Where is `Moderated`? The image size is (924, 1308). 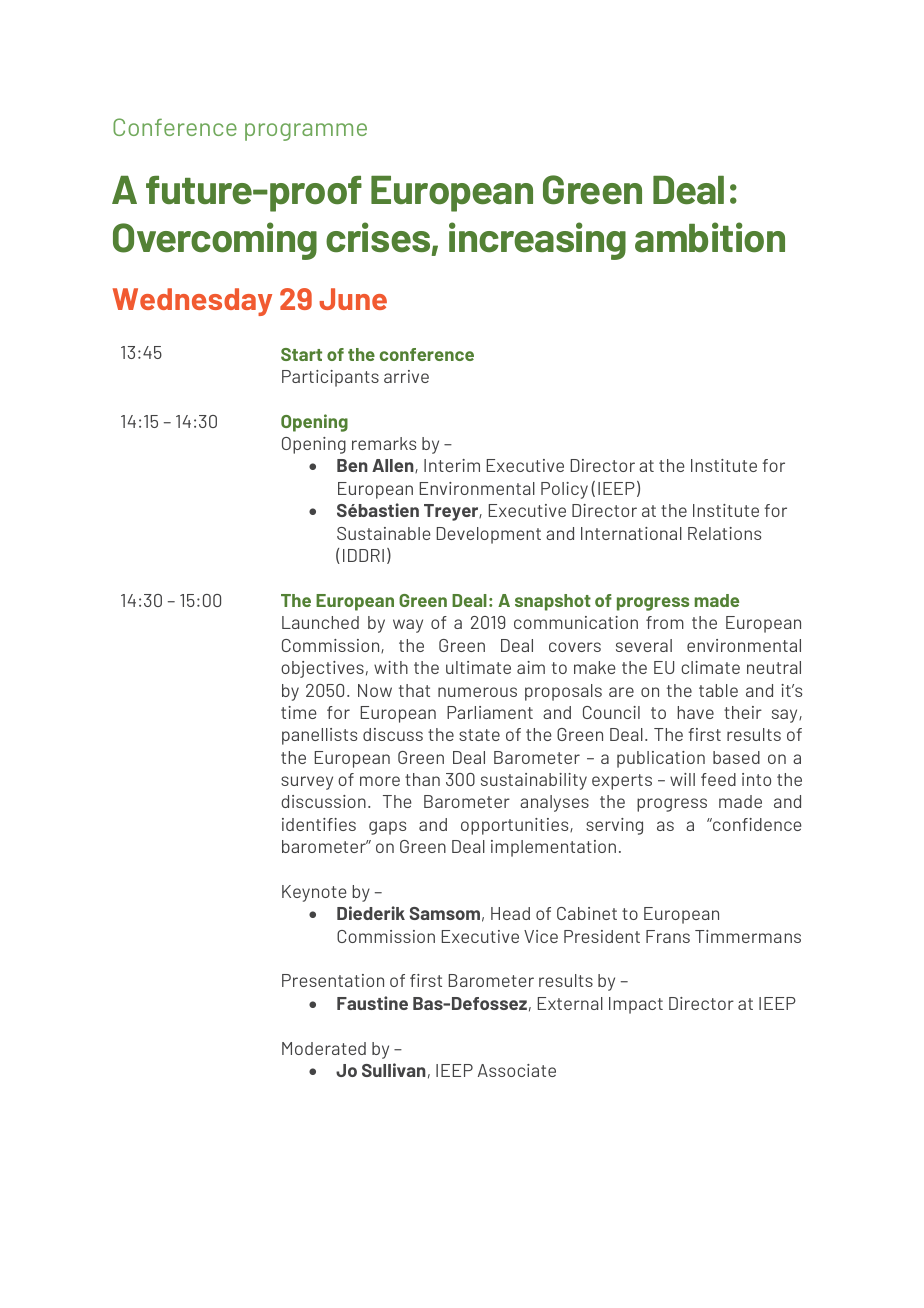 Moderated is located at coordinates (324, 1048).
